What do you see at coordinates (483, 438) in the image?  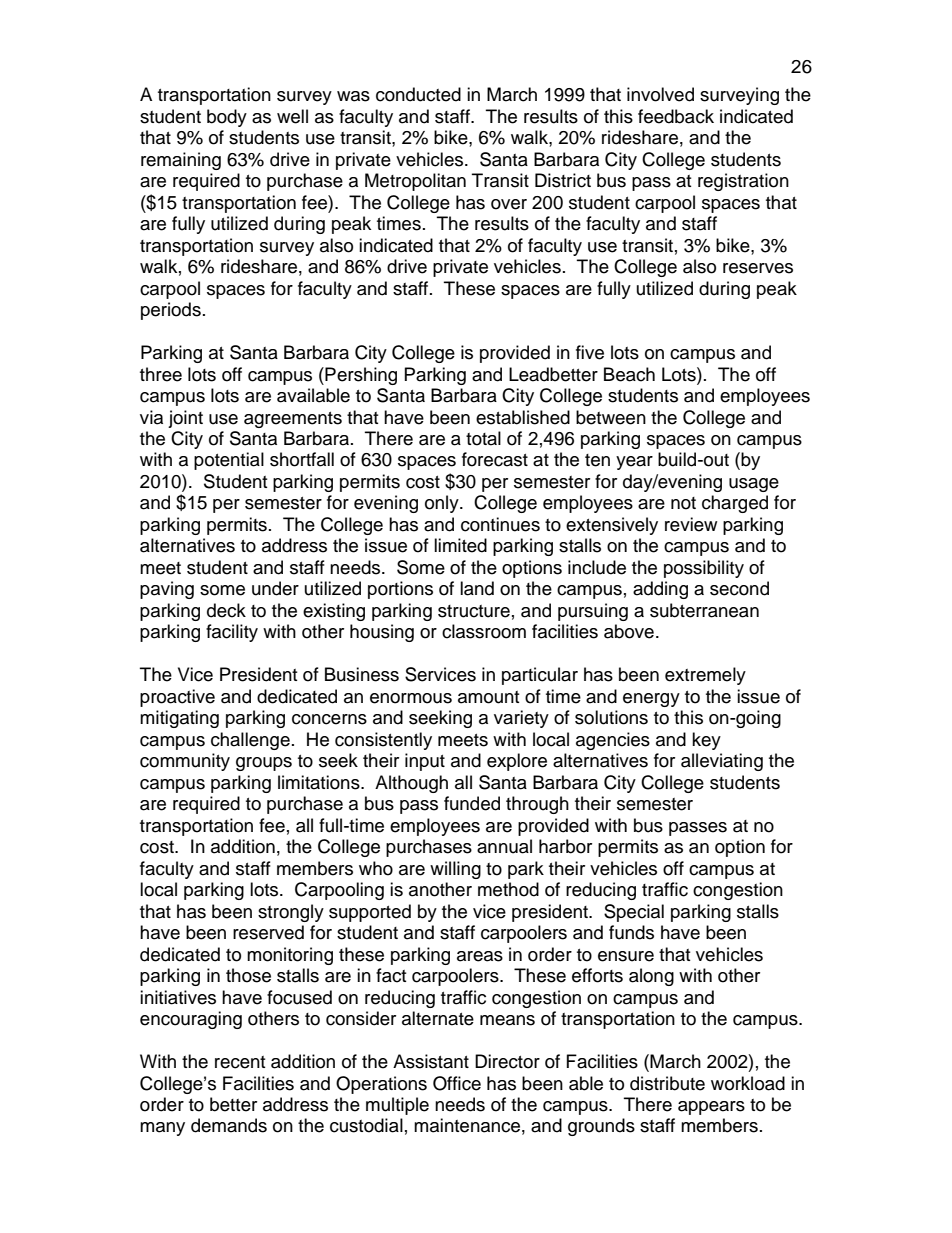 I see `total` at bounding box center [483, 438].
